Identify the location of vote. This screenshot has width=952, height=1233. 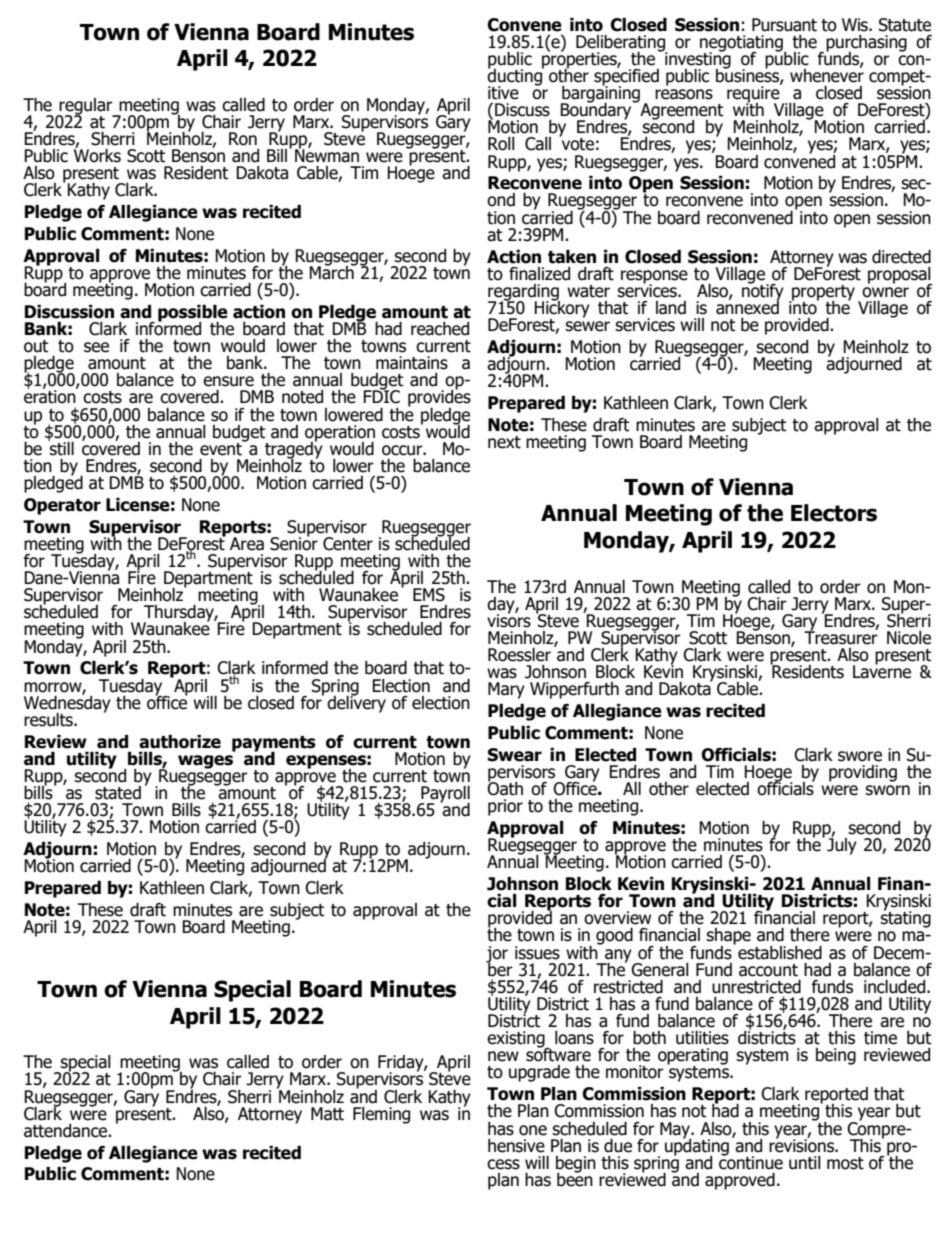
(577, 143).
